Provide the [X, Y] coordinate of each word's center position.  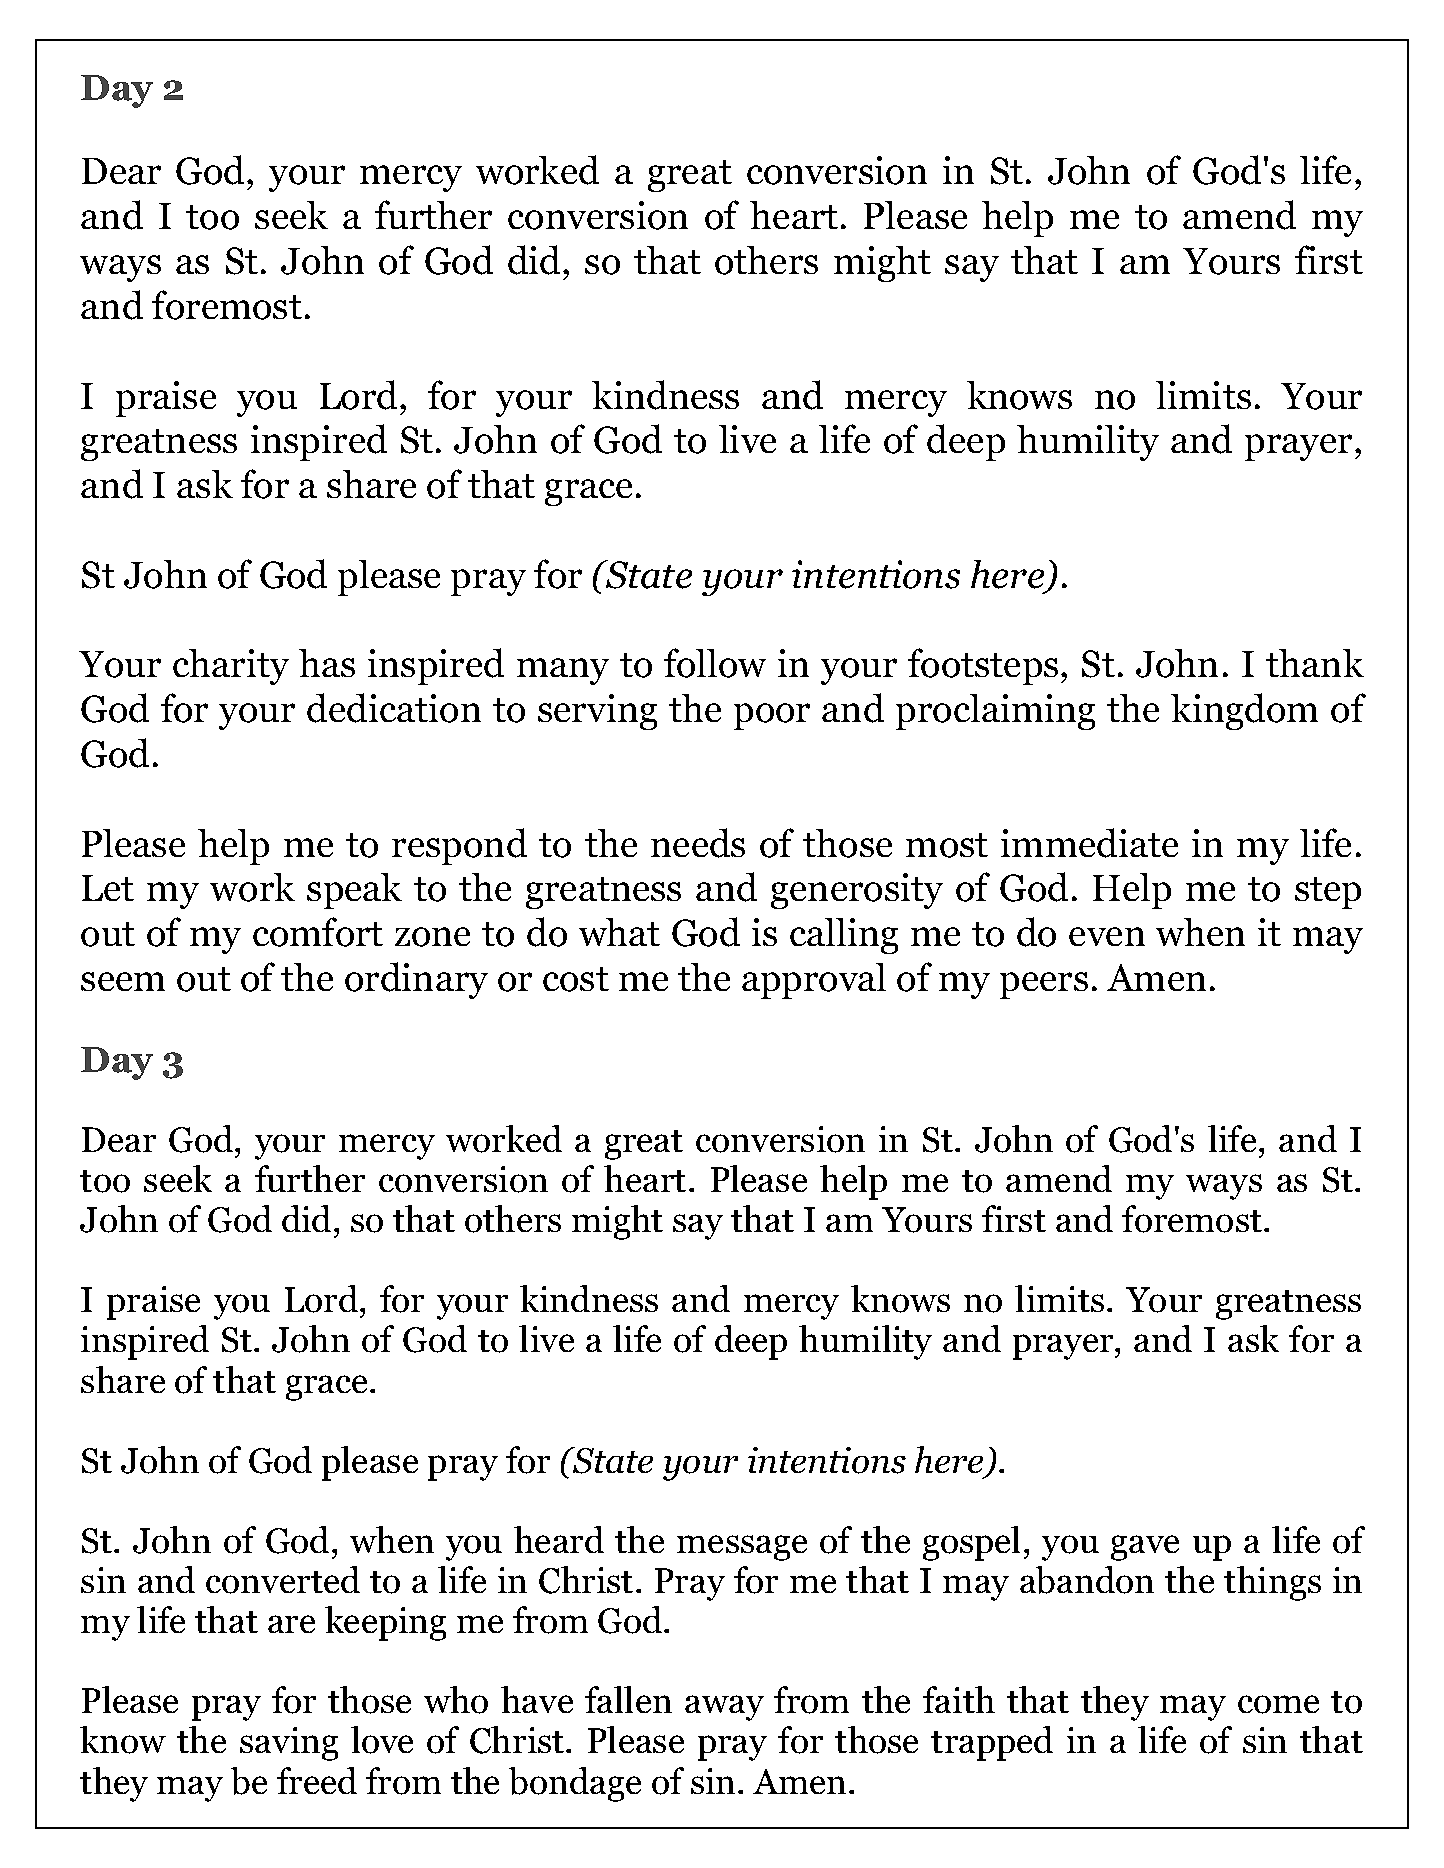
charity [231, 667]
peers [1044, 985]
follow [715, 663]
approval [814, 981]
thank [1315, 663]
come [1278, 1704]
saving [289, 1744]
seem [123, 981]
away [724, 1708]
